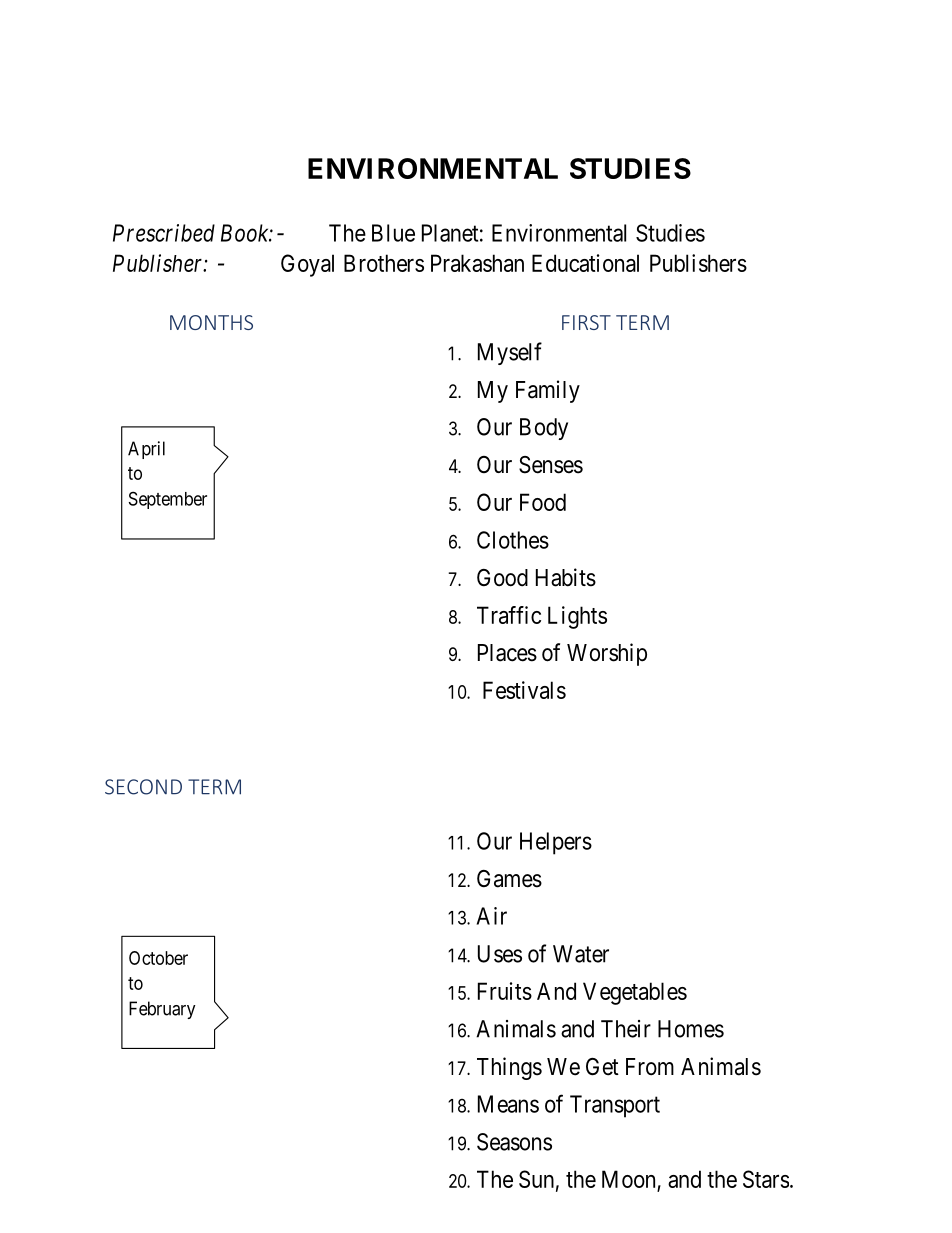  Describe the element at coordinates (585, 263) in the page. I see `Educational` at that location.
